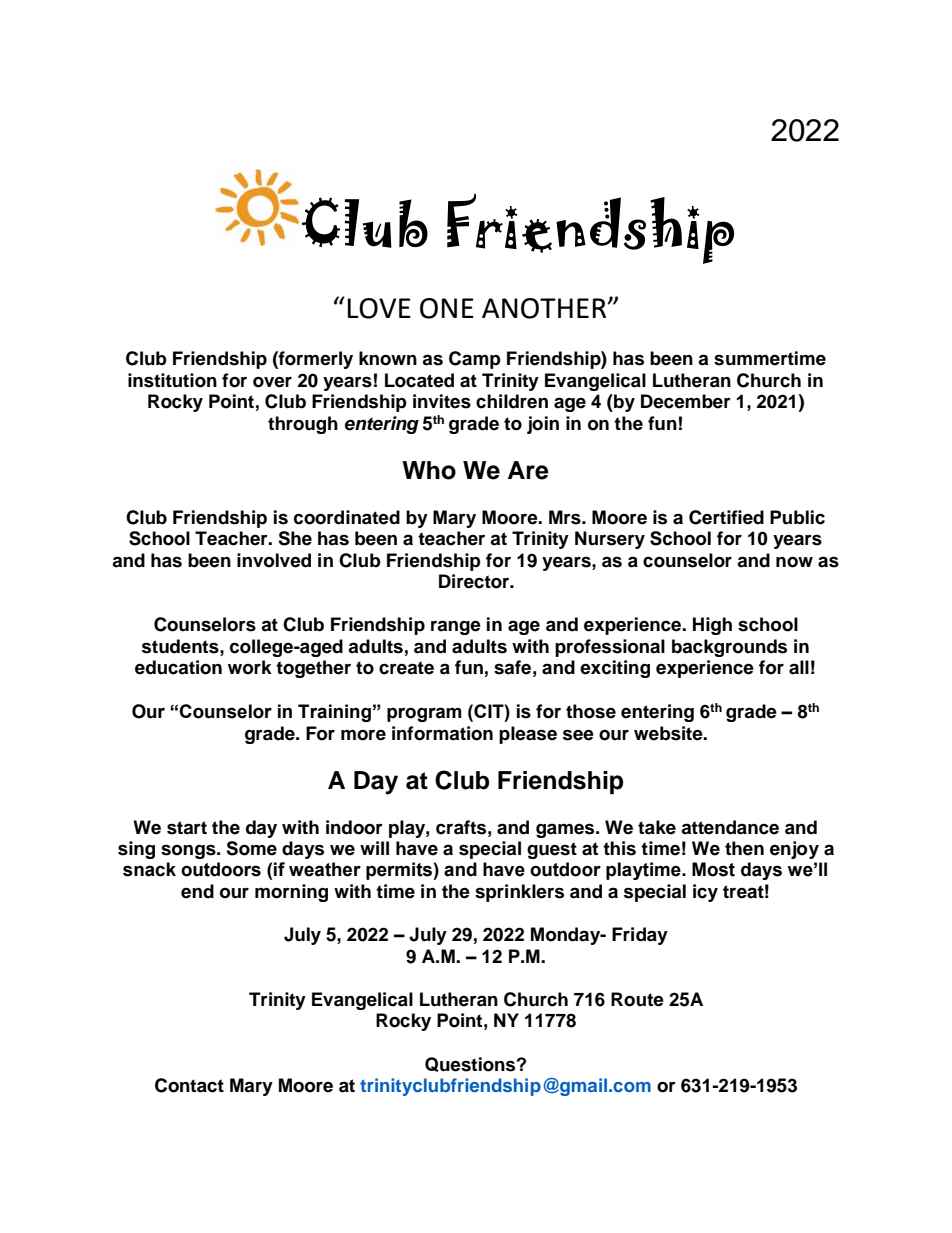 The width and height of the screenshot is (952, 1233). I want to click on work, so click(250, 667).
